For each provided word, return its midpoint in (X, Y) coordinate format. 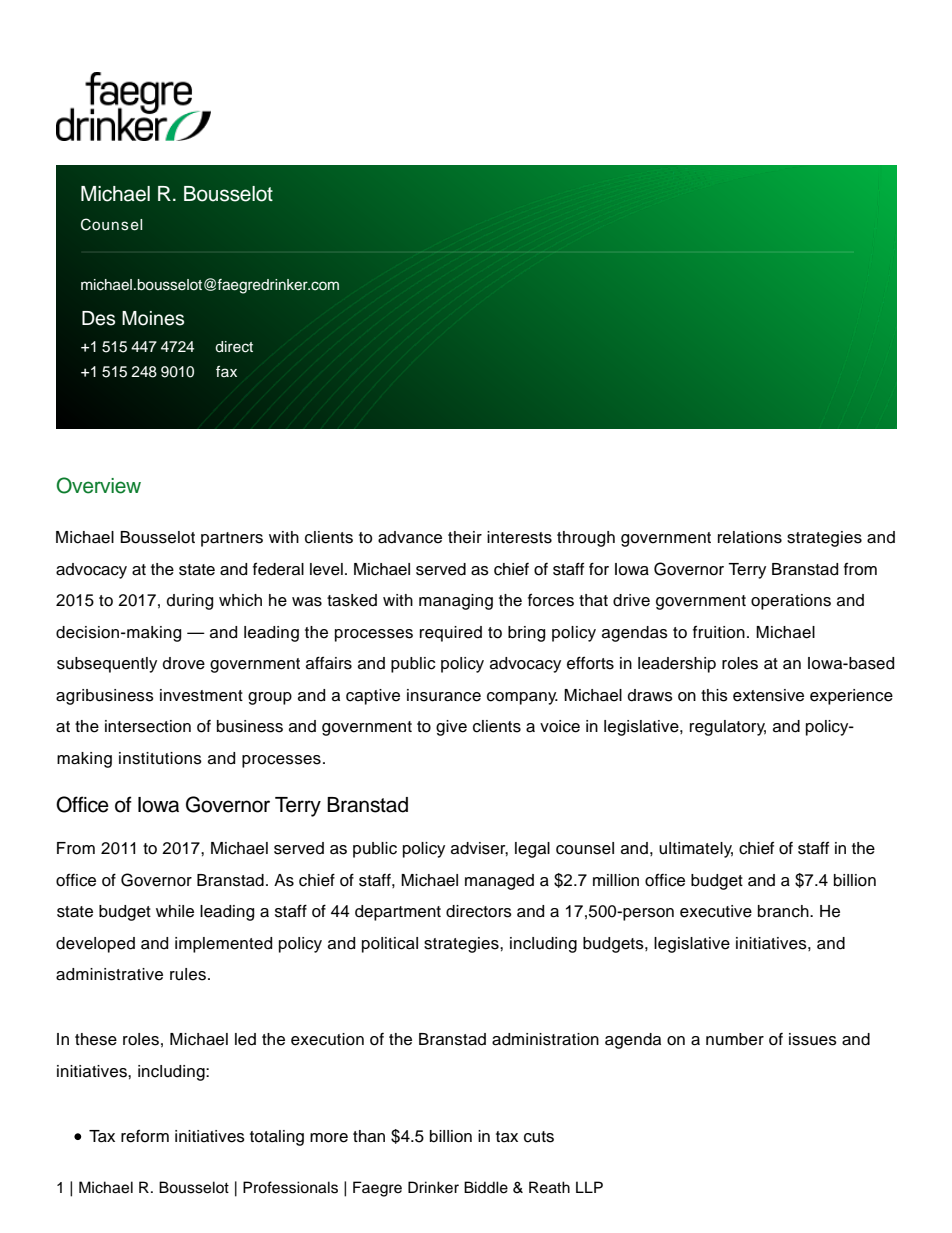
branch (784, 911)
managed (499, 882)
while (175, 911)
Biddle (486, 1187)
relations (750, 537)
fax (226, 371)
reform (145, 1136)
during (190, 602)
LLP (589, 1187)
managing (456, 602)
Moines (153, 318)
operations (791, 602)
